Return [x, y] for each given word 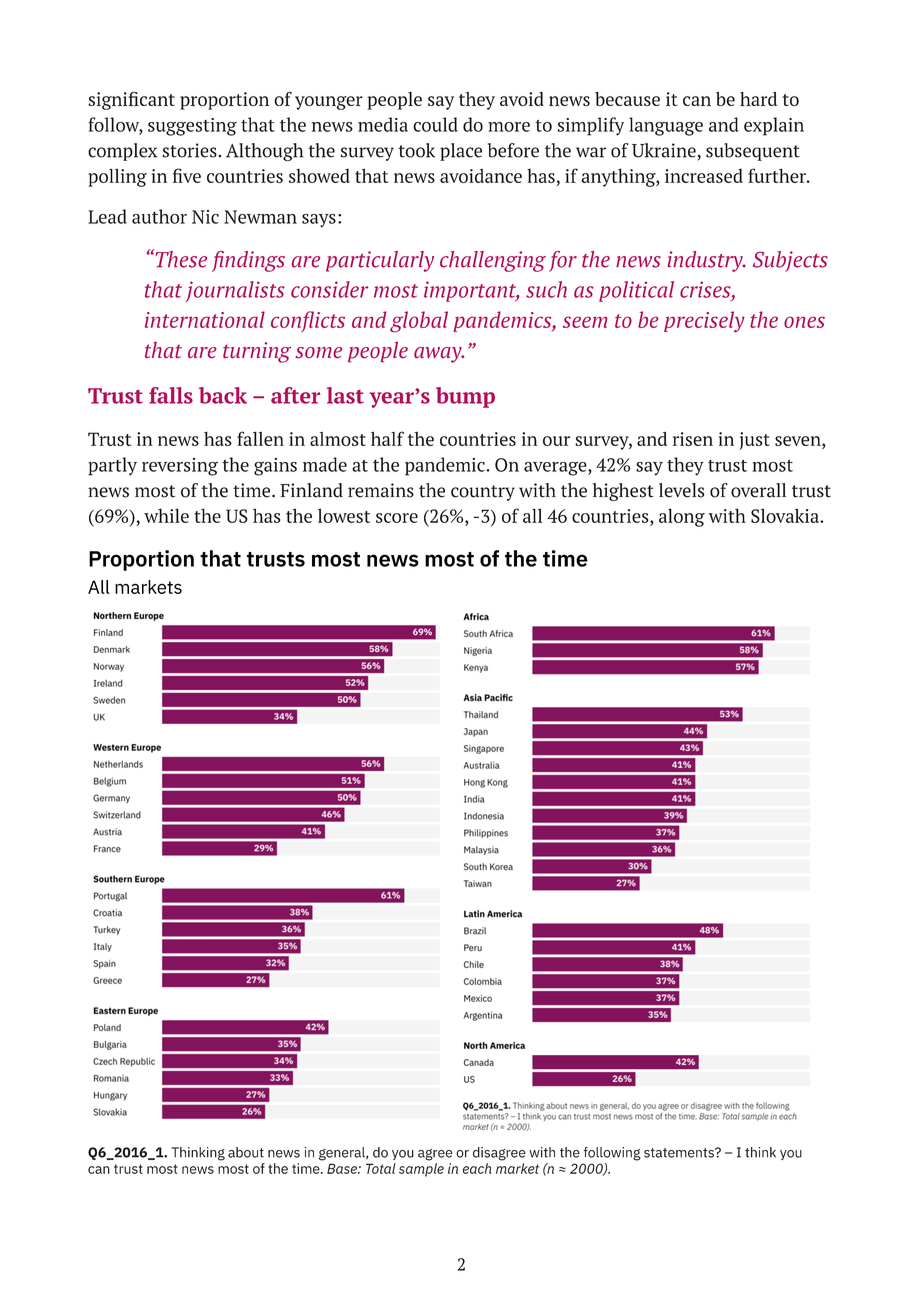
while [166, 515]
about [246, 1152]
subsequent [753, 152]
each [477, 1168]
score [397, 518]
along [682, 517]
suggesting [192, 127]
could [435, 124]
